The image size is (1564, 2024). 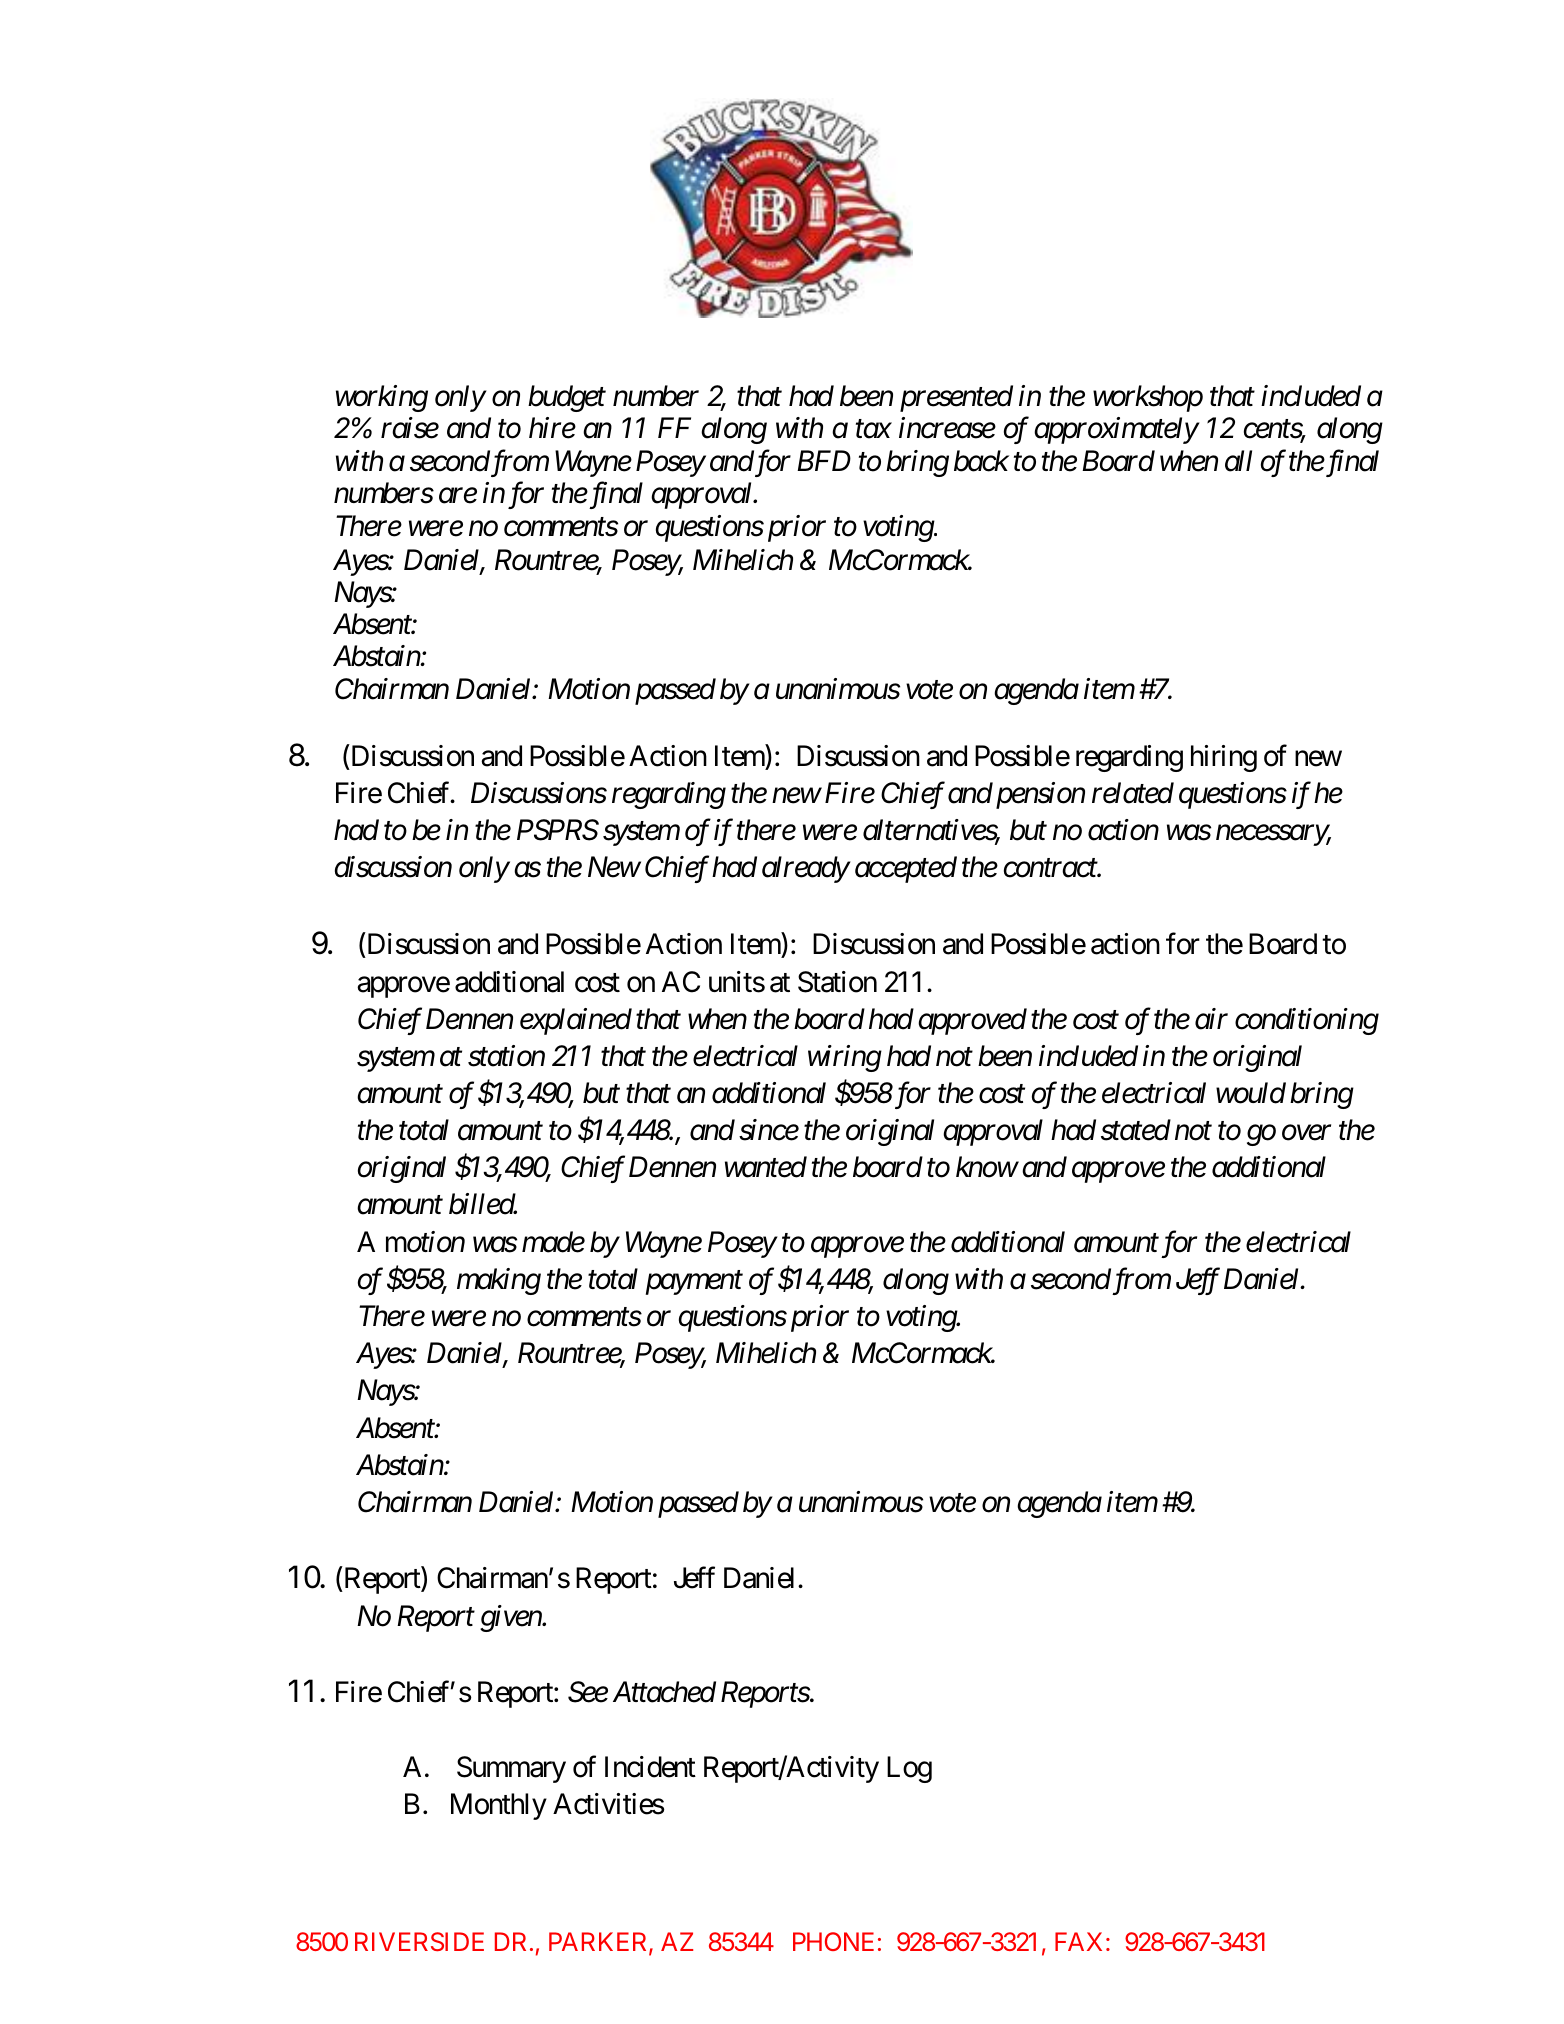 I want to click on stated, so click(x=1136, y=1130).
